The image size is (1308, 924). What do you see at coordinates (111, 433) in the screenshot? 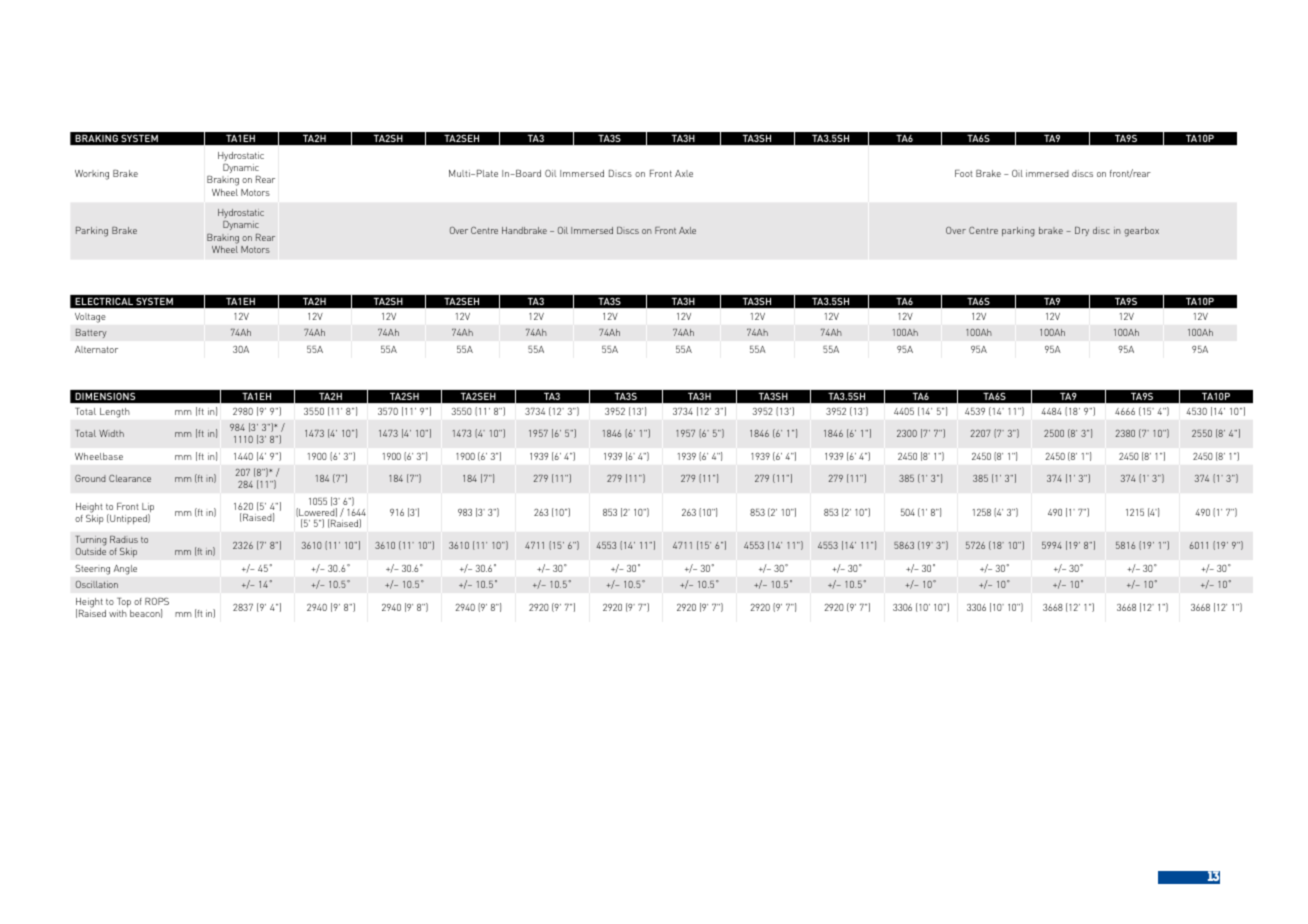
I see `Width` at bounding box center [111, 433].
